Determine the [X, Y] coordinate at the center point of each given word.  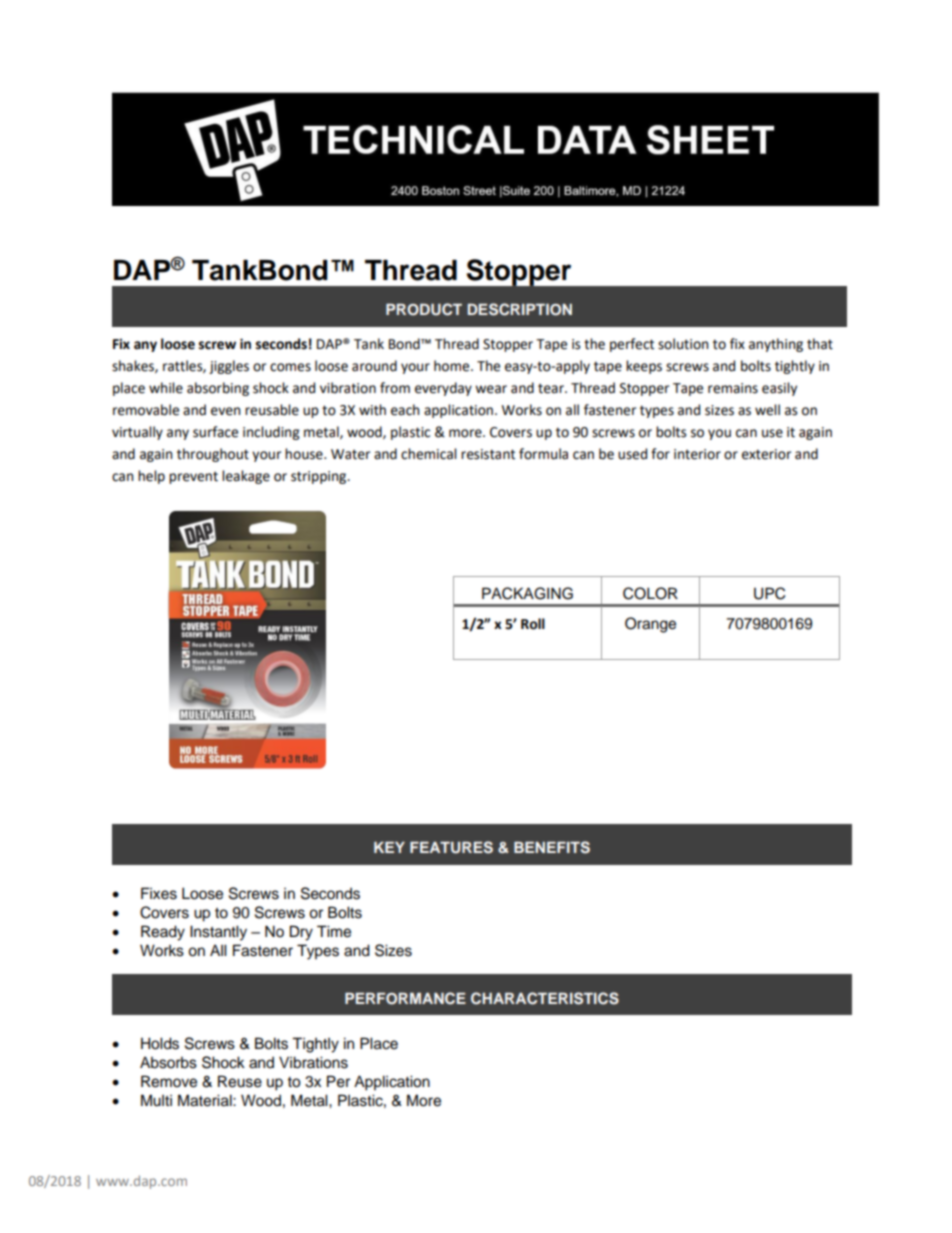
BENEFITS [552, 847]
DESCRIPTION [520, 309]
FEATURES [451, 847]
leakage [246, 477]
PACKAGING [527, 593]
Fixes [159, 893]
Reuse [240, 1081]
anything [776, 345]
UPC [769, 593]
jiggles [229, 367]
